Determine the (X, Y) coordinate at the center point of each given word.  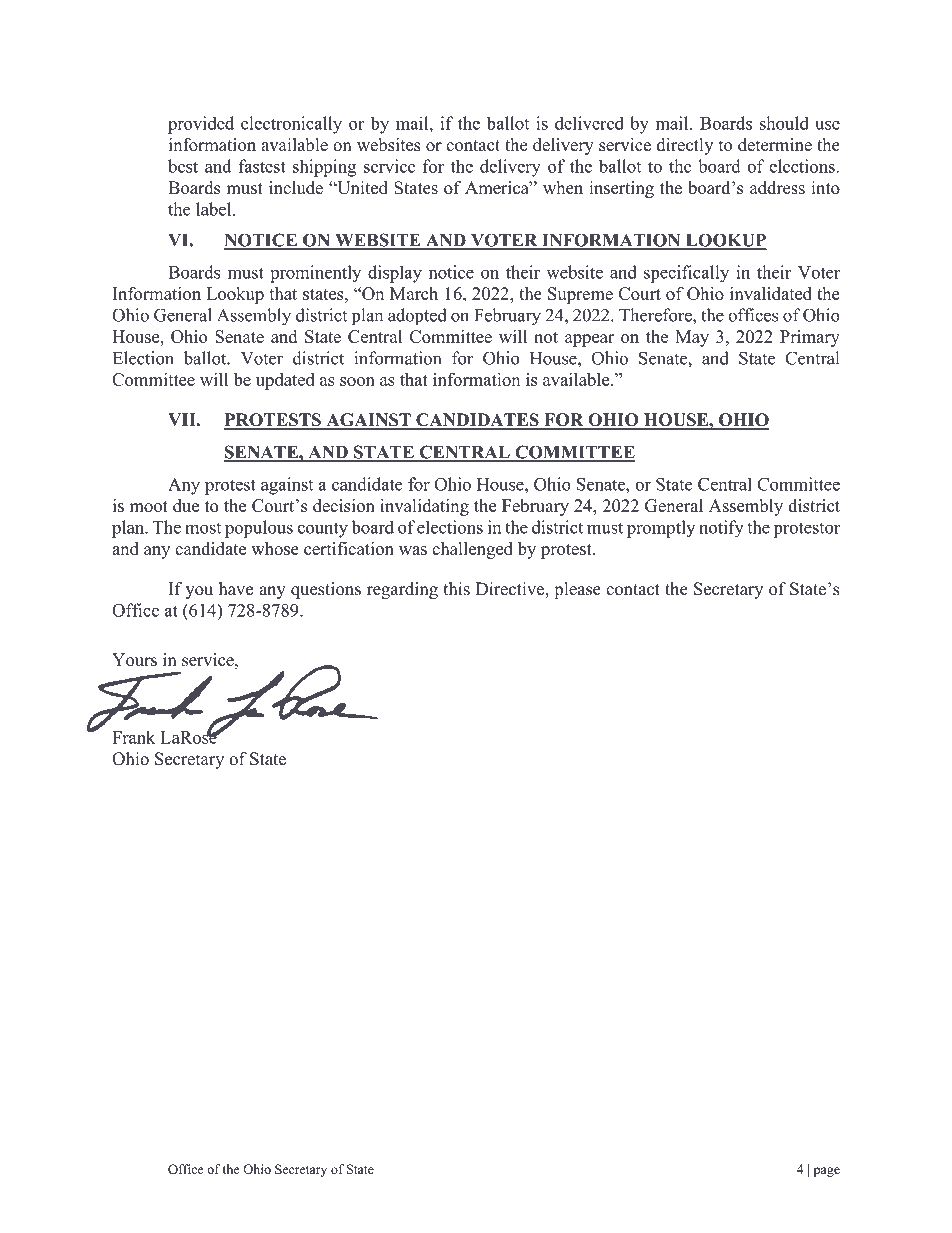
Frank (133, 737)
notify (721, 529)
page (827, 1172)
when (563, 187)
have (236, 589)
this (456, 589)
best (183, 166)
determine (775, 144)
